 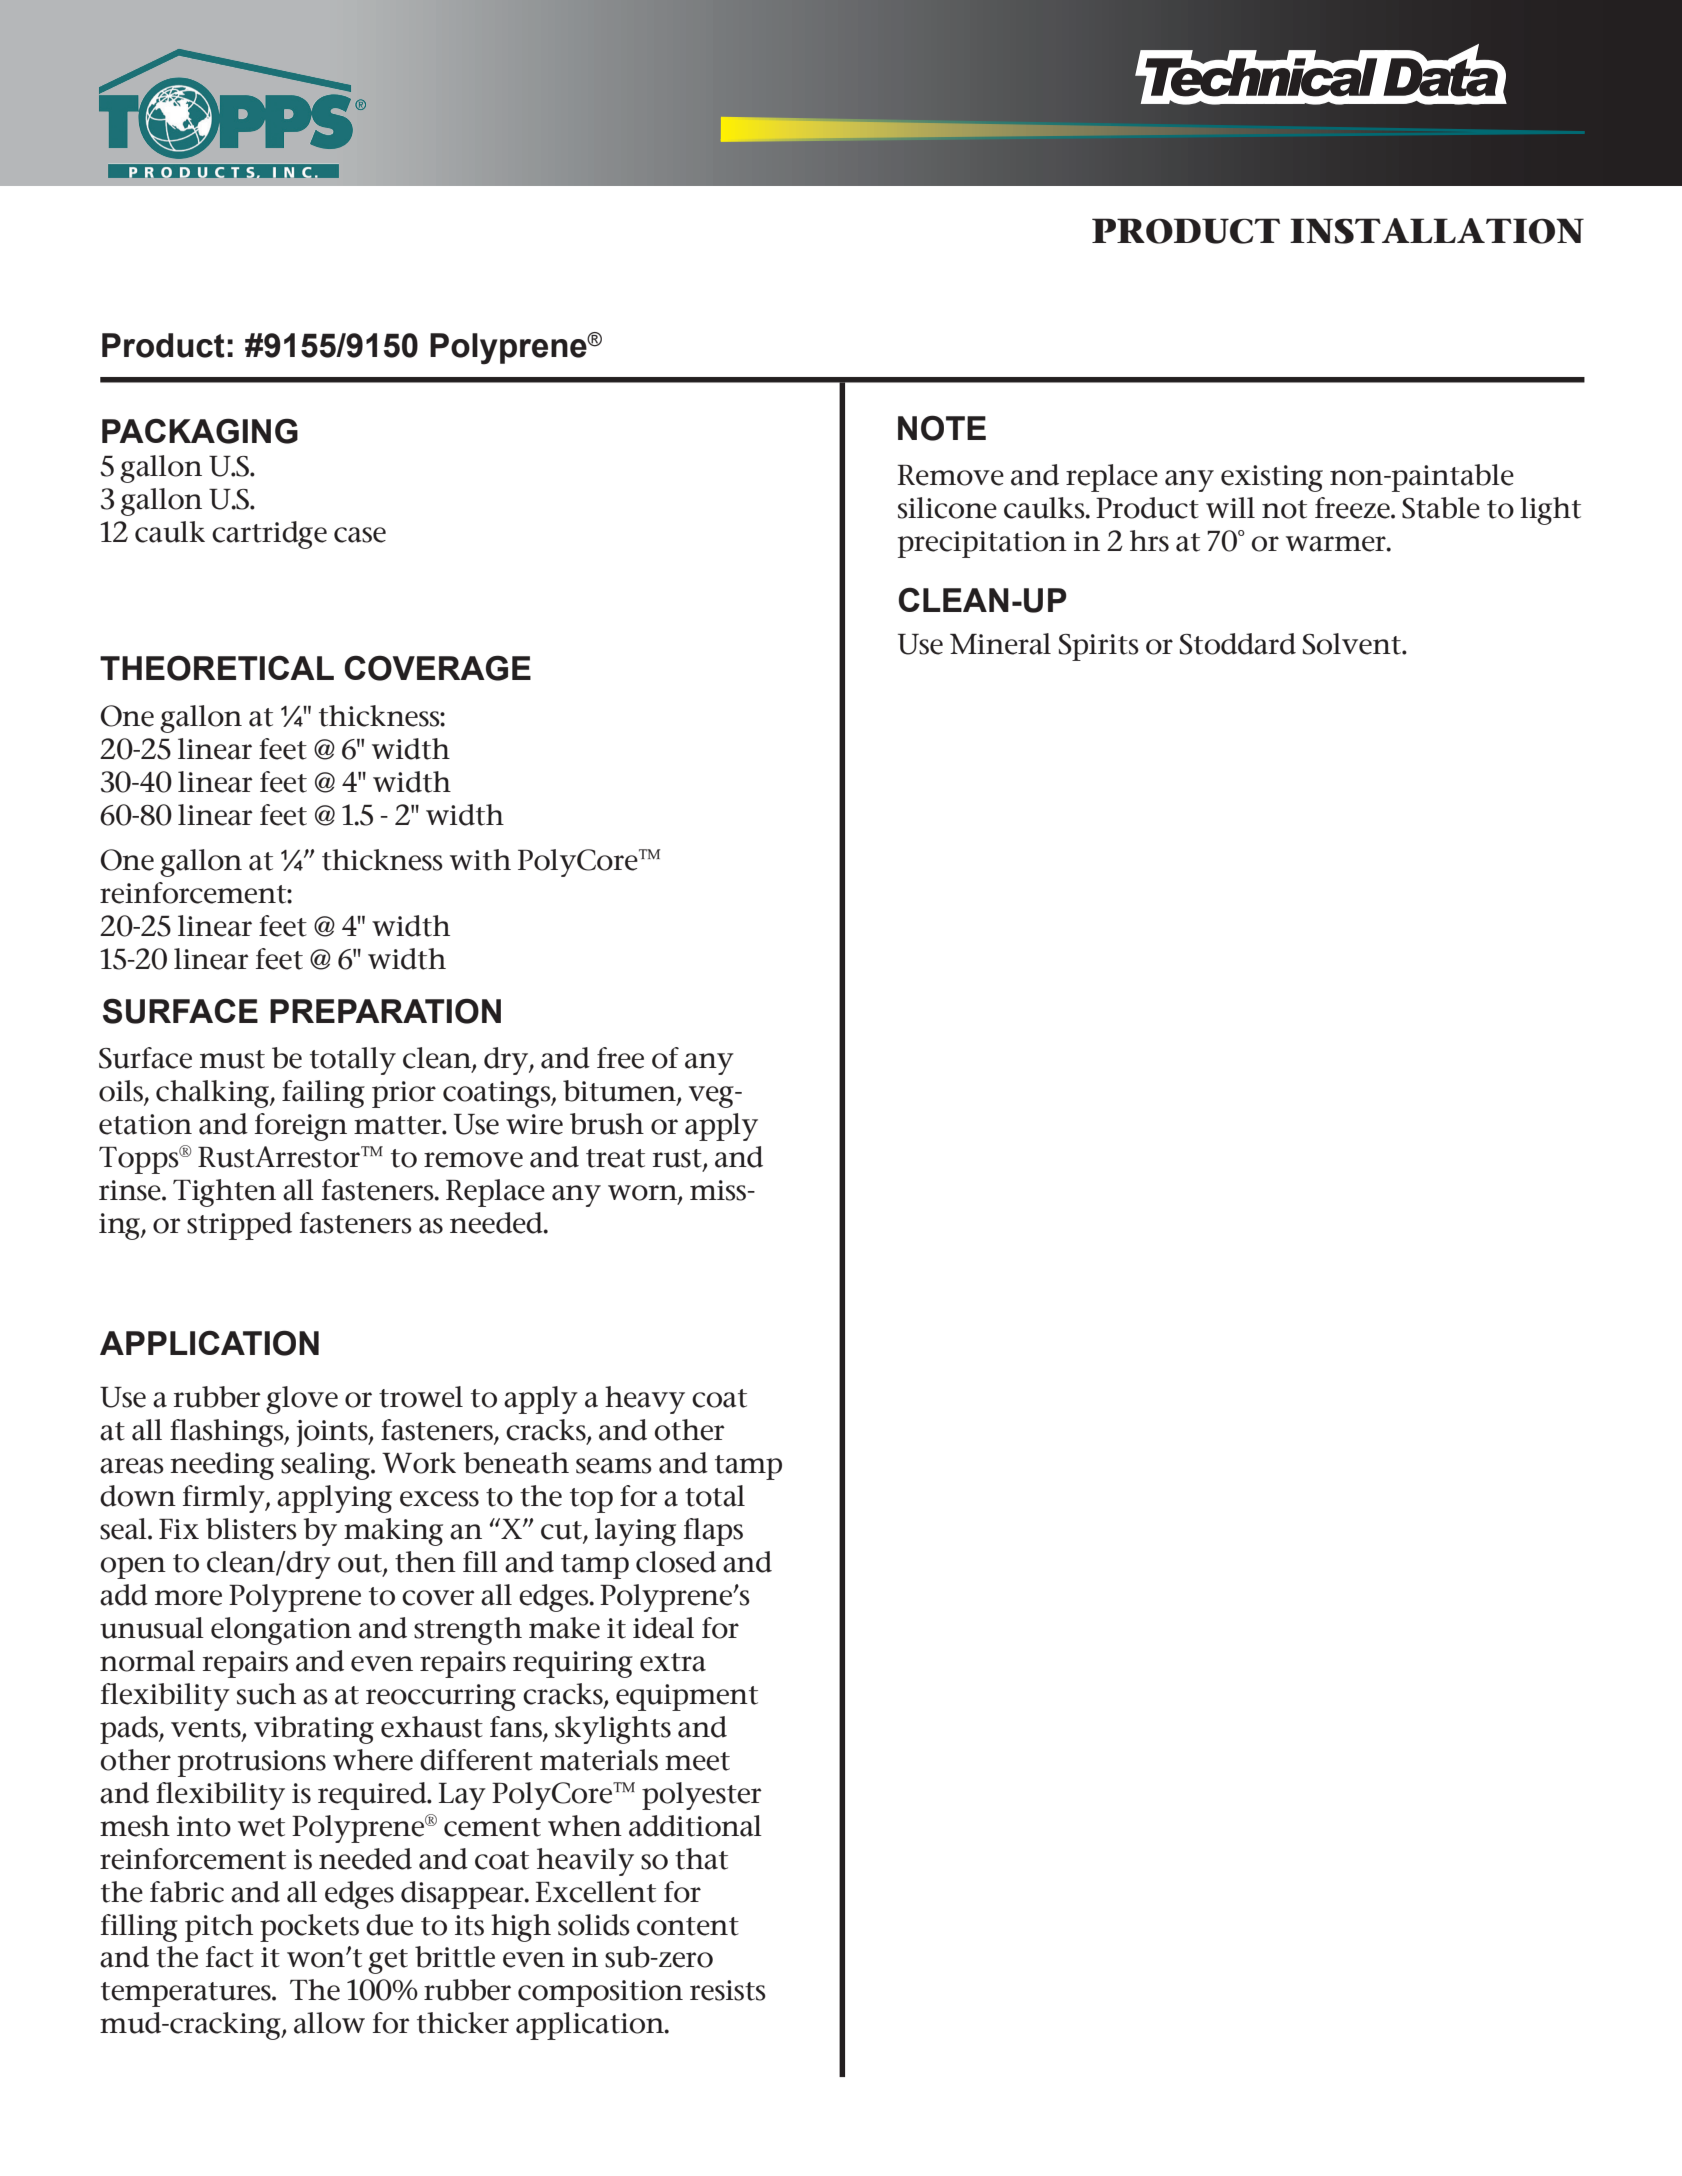 I want to click on Stoddard, so click(x=1238, y=644).
